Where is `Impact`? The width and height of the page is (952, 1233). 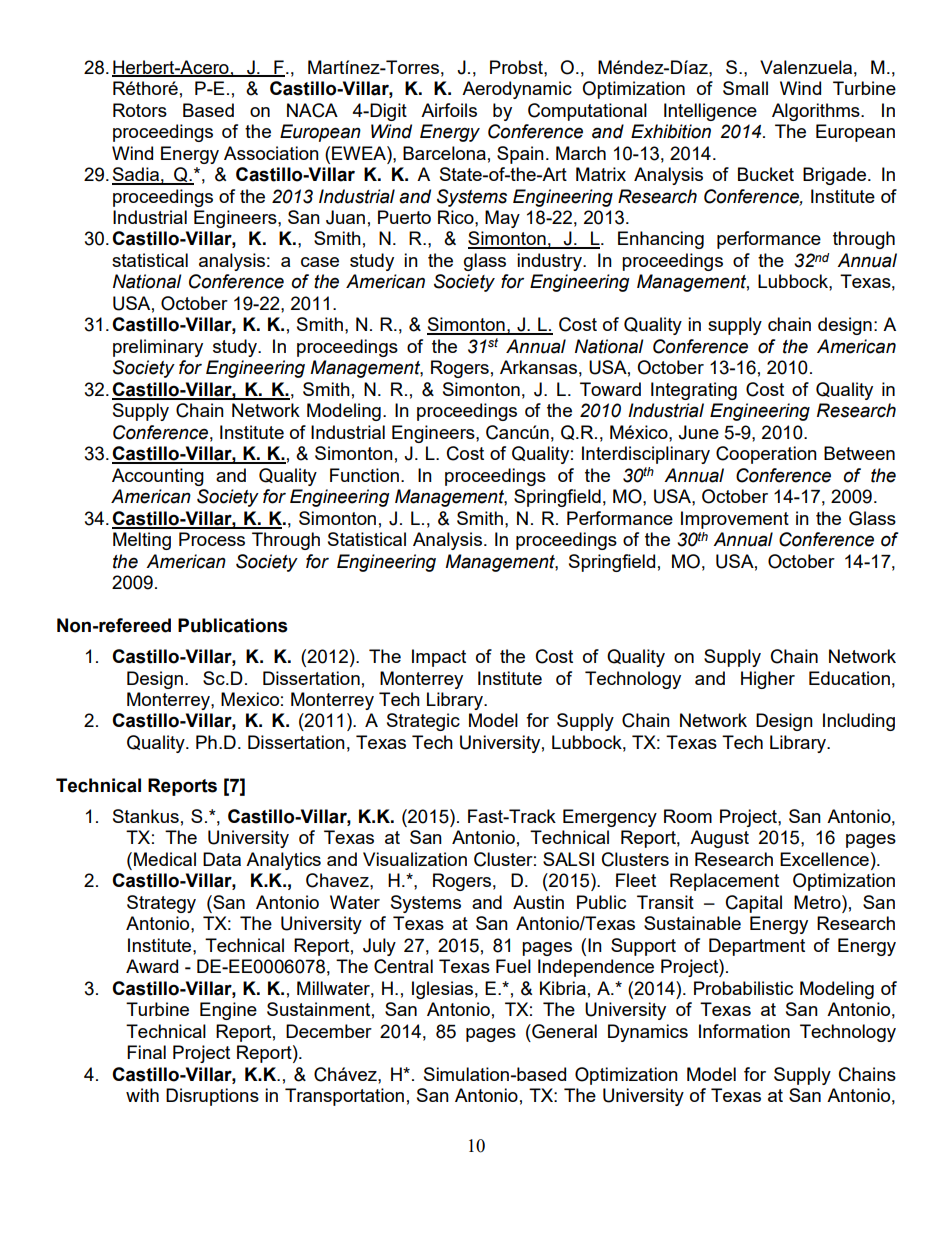 Impact is located at coordinates (439, 658).
